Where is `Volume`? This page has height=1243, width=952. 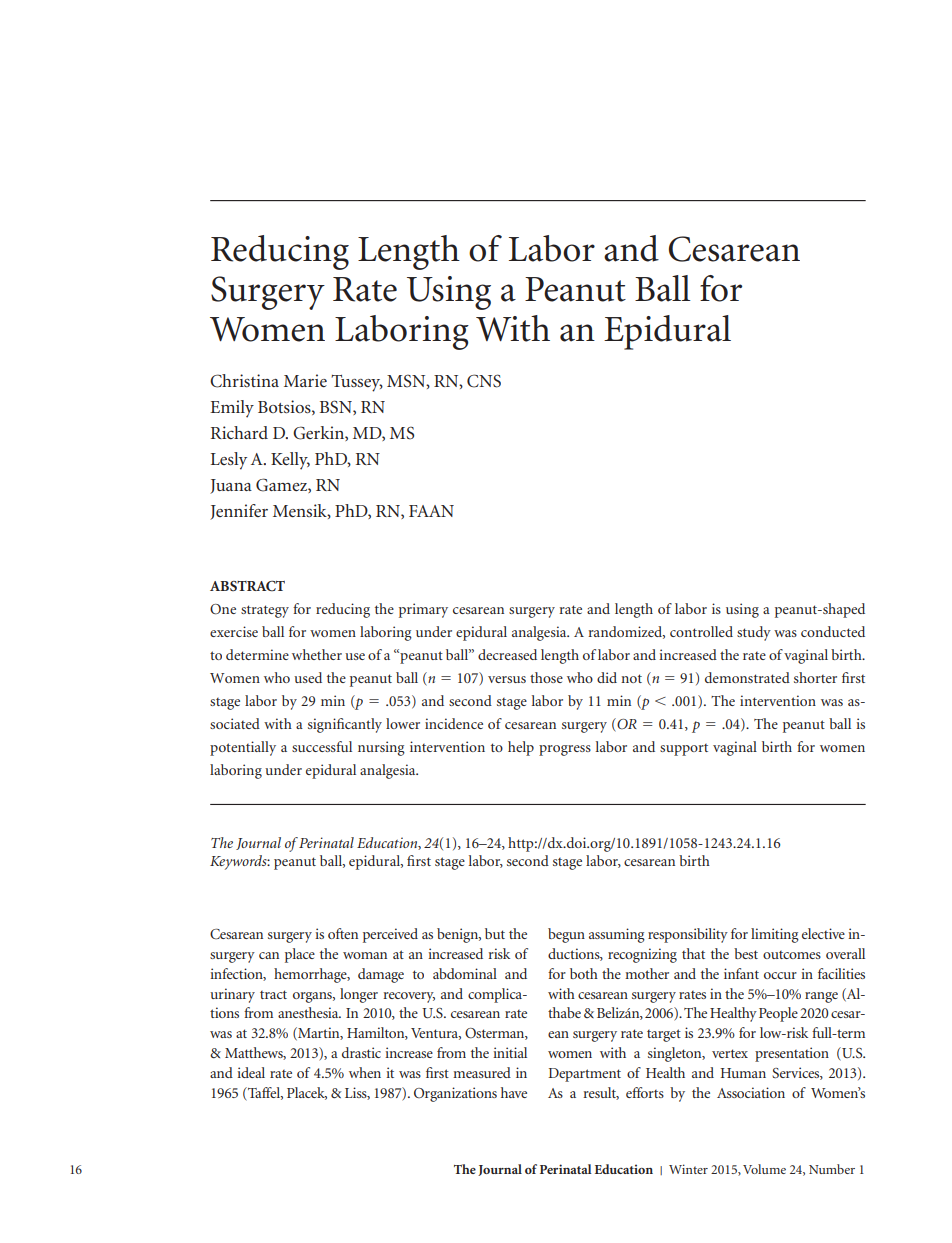
Volume is located at coordinates (764, 1169).
